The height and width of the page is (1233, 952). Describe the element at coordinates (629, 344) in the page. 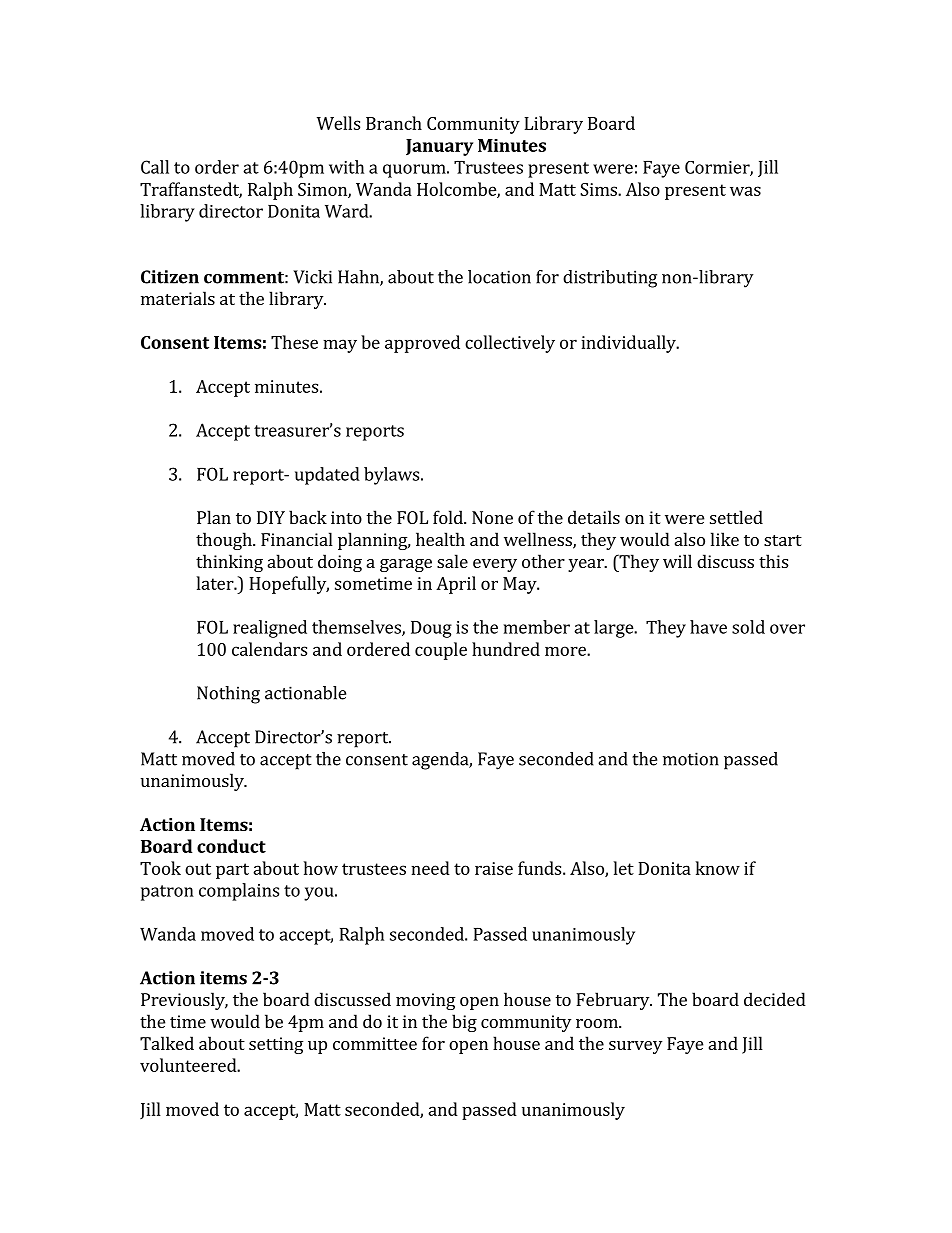

I see `individually` at that location.
